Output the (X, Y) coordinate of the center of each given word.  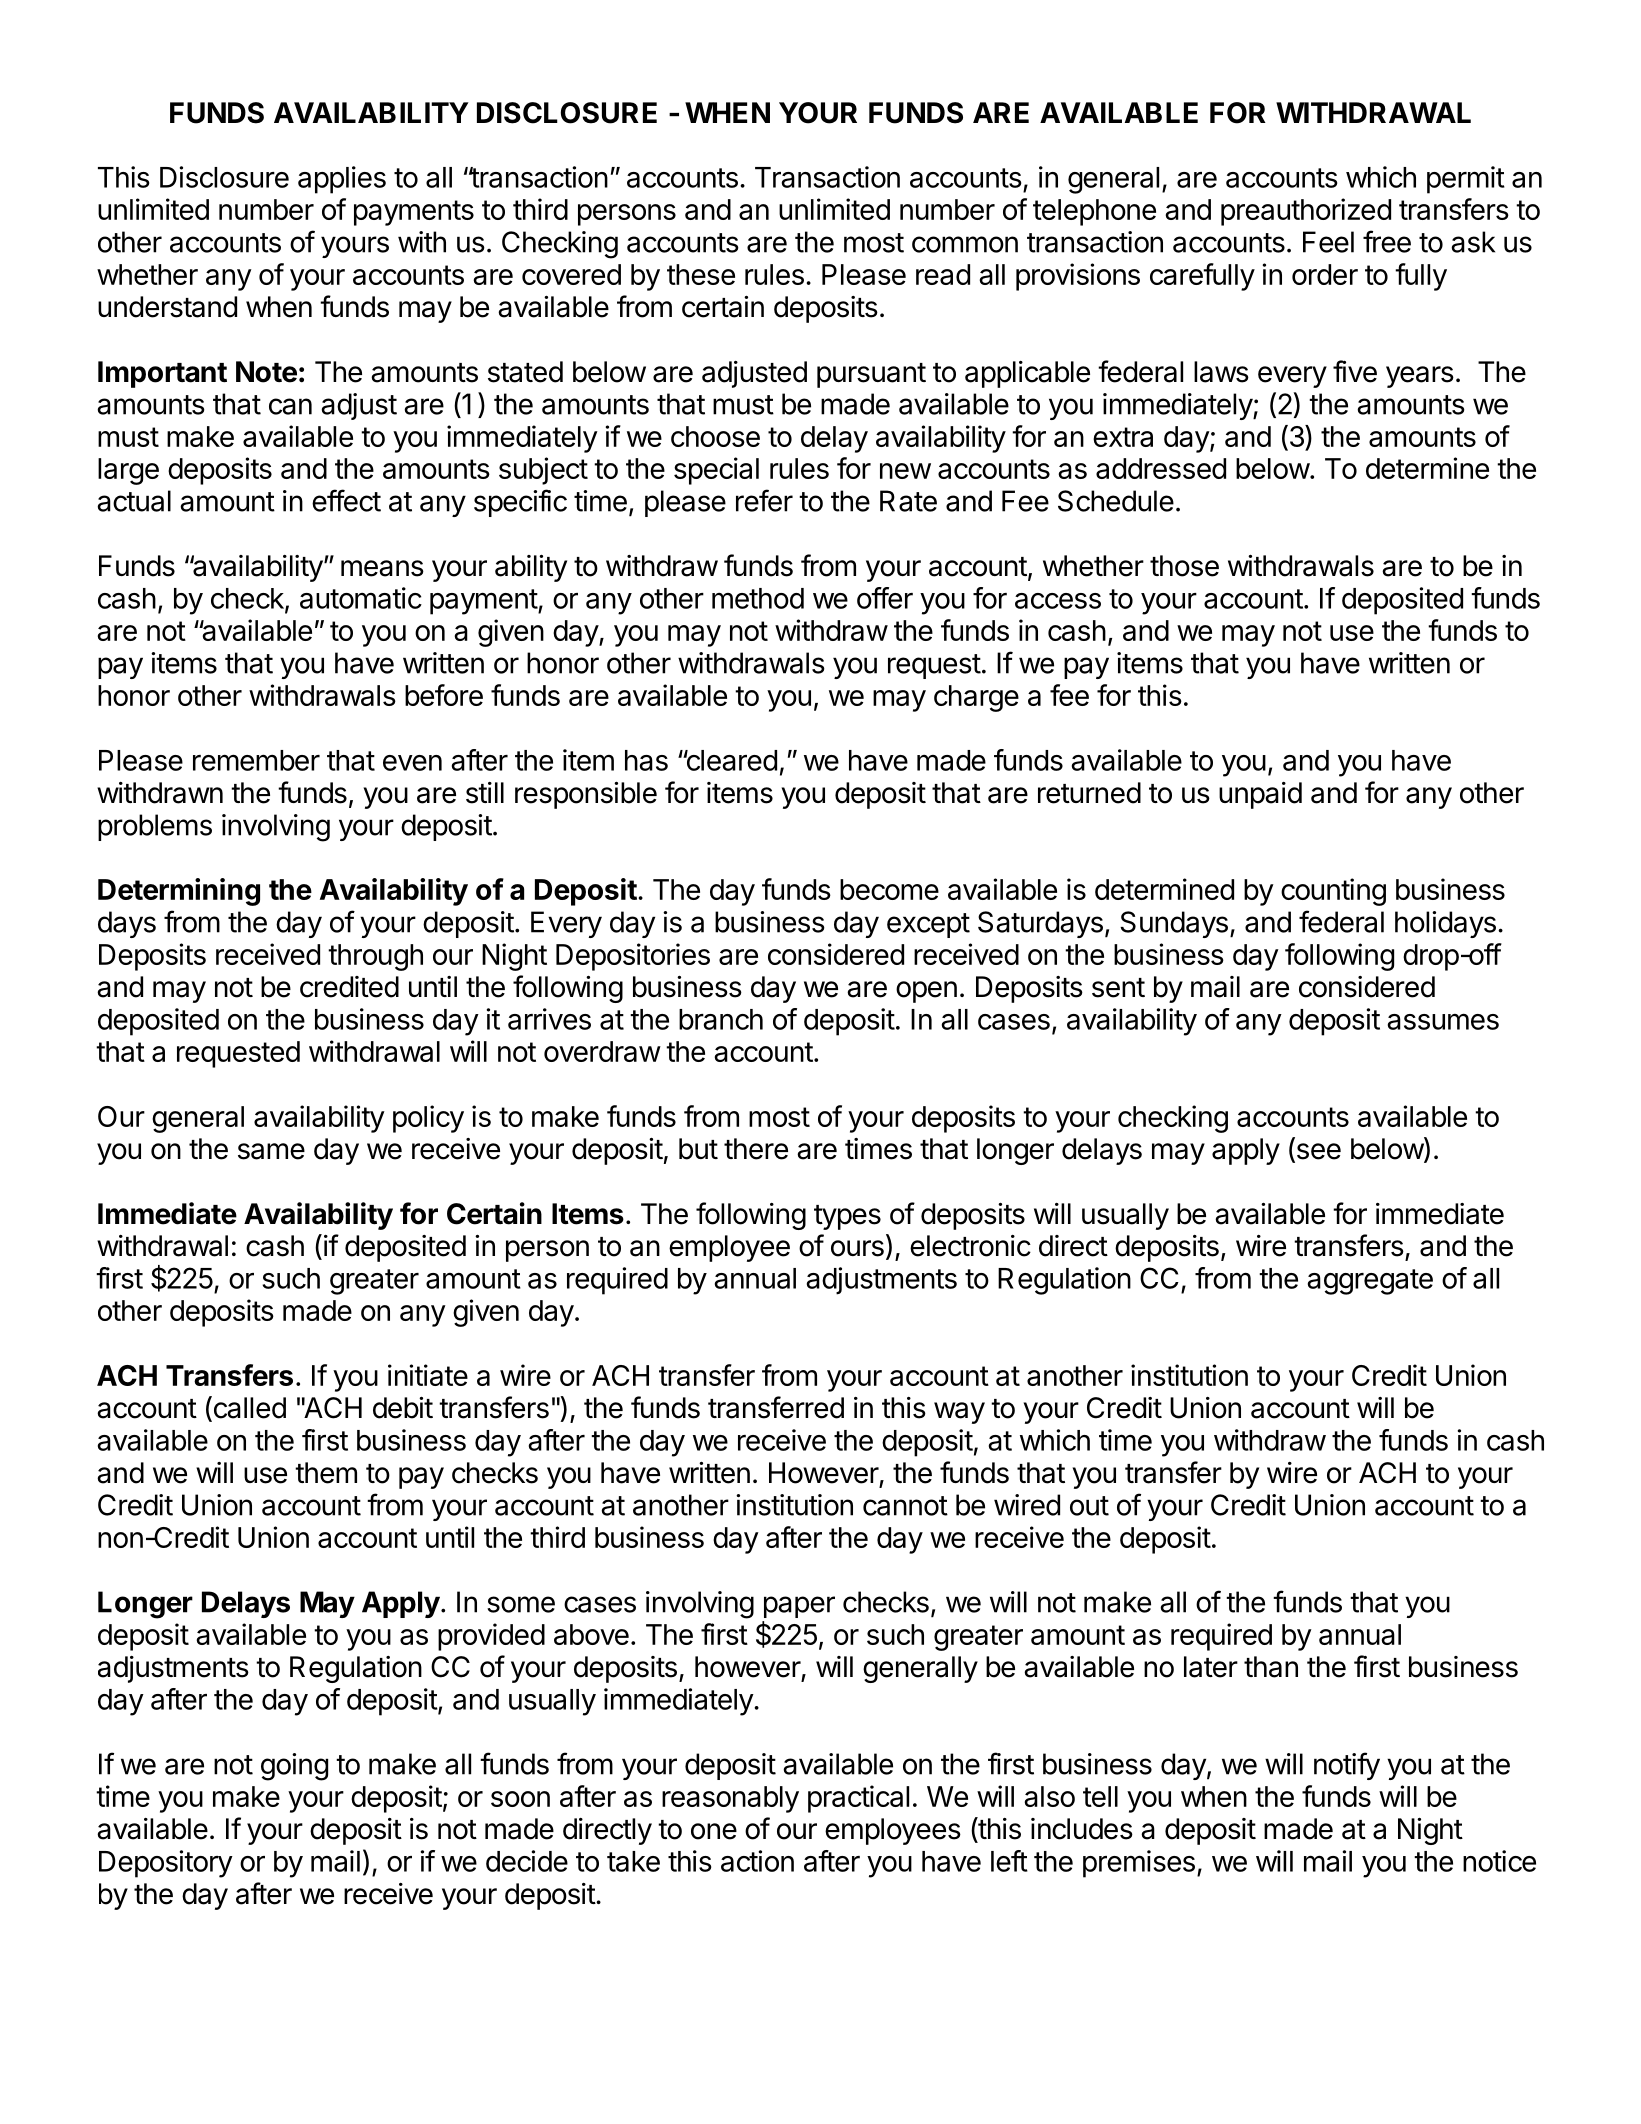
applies (342, 180)
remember (256, 760)
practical (858, 1799)
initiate (428, 1375)
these (701, 274)
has (646, 760)
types (847, 1217)
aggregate (1370, 1282)
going (294, 1767)
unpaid (1260, 795)
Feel (1328, 242)
